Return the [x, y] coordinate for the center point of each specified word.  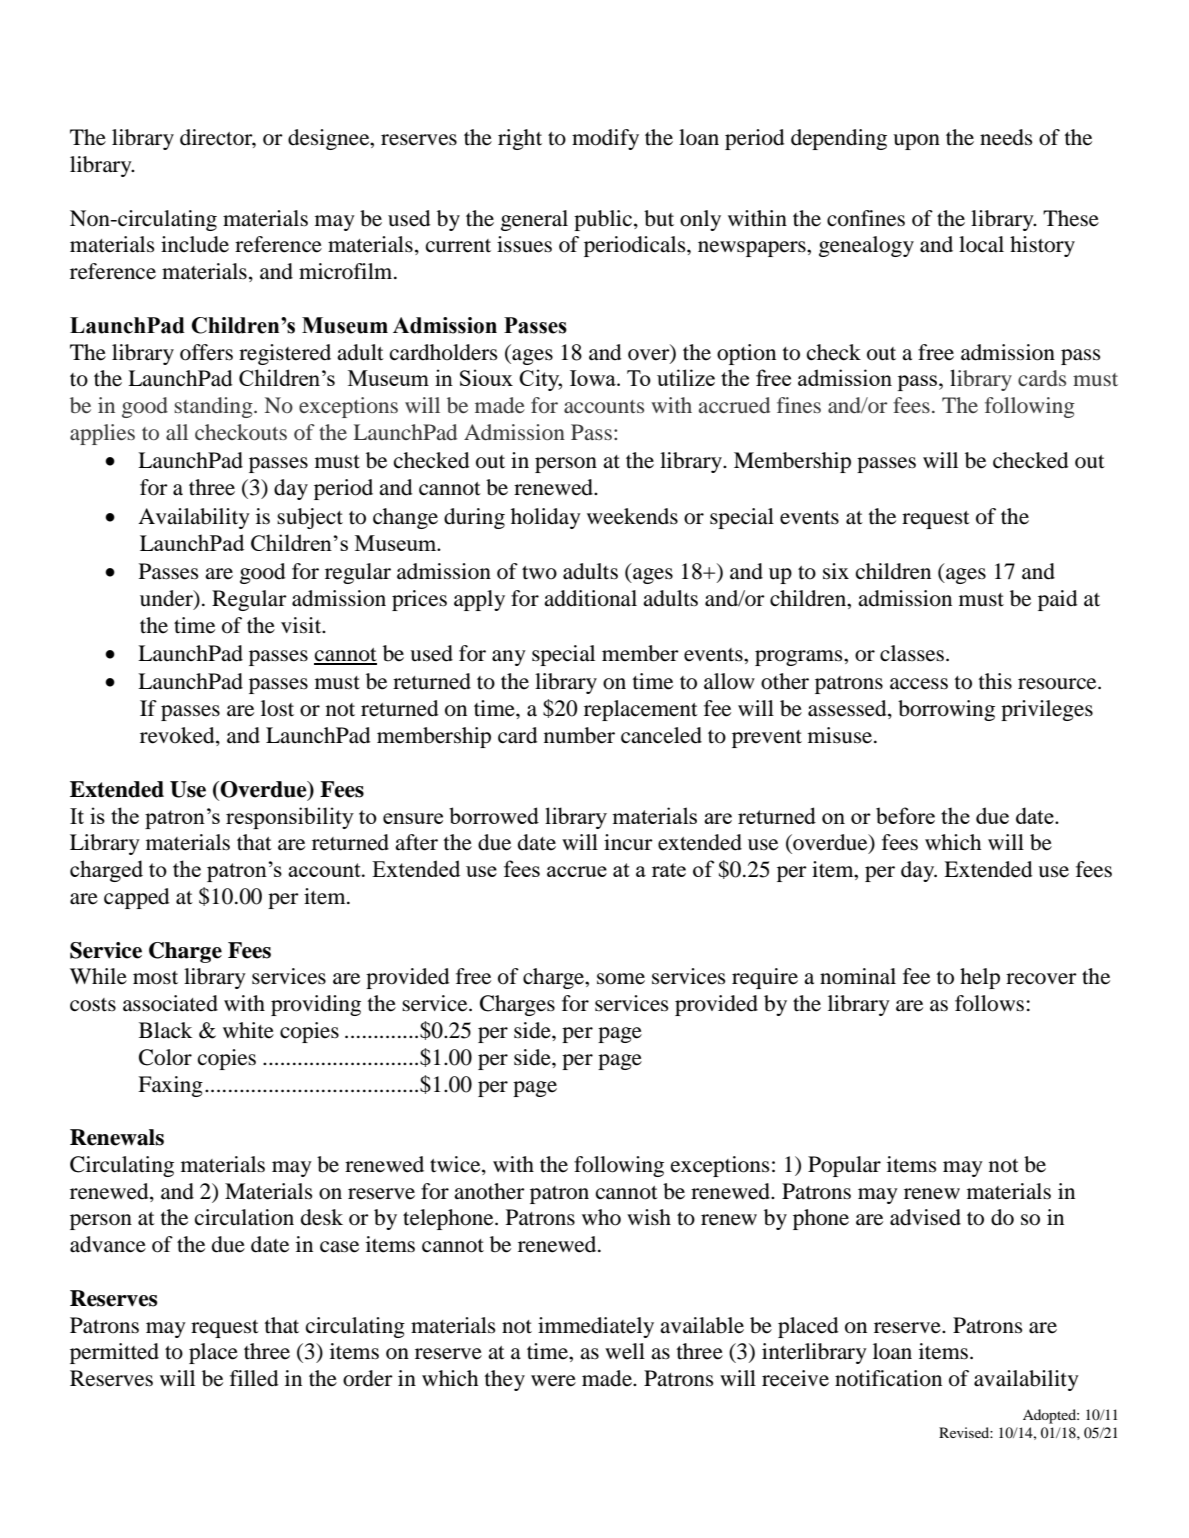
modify [605, 139]
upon [916, 142]
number [579, 735]
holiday [546, 518]
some [621, 979]
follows [989, 1003]
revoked [178, 736]
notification [888, 1378]
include [195, 244]
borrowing [946, 710]
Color [165, 1057]
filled [254, 1378]
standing [214, 407]
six [836, 571]
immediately [596, 1327]
